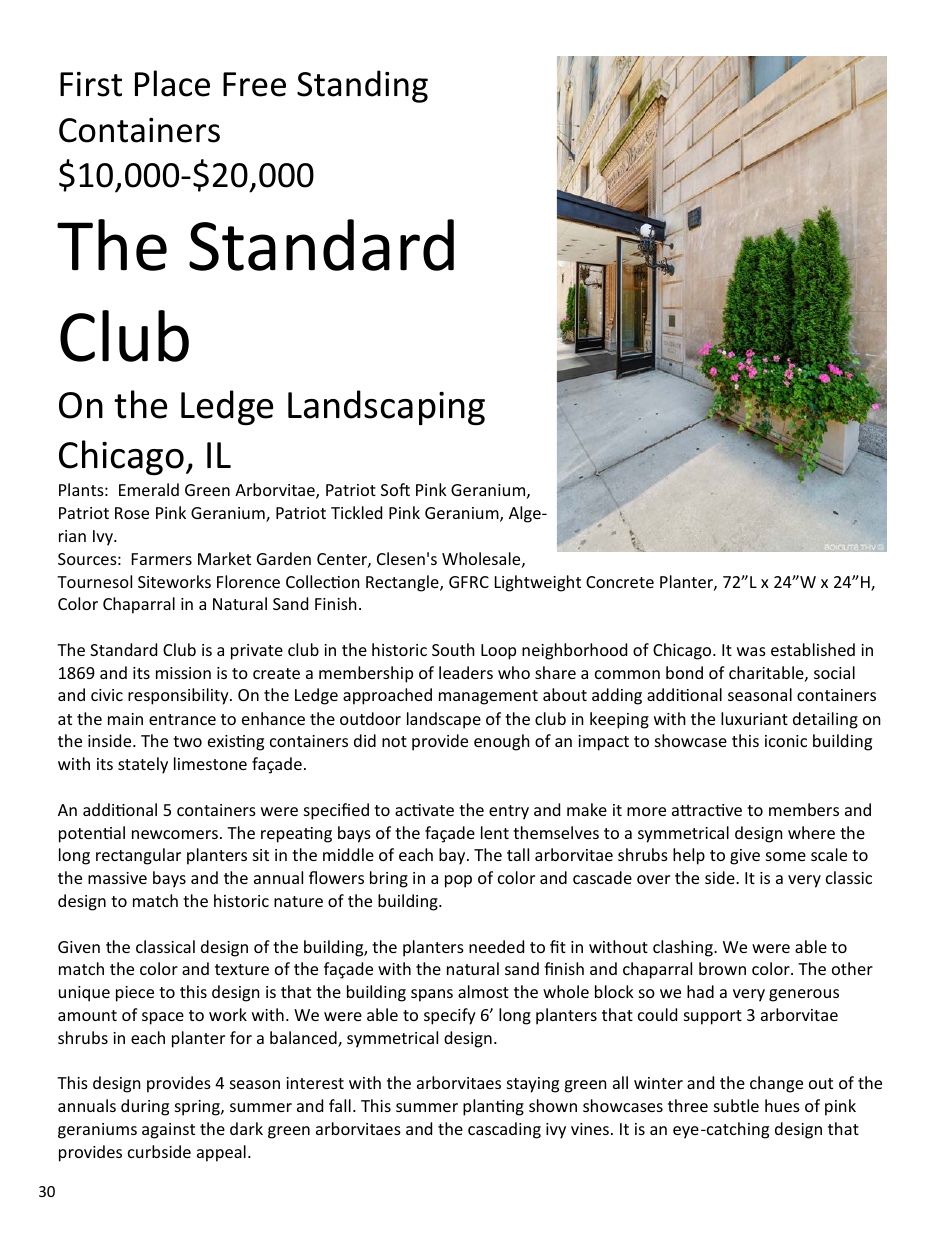 This document has width=952, height=1233. I want to click on Soft, so click(395, 489).
